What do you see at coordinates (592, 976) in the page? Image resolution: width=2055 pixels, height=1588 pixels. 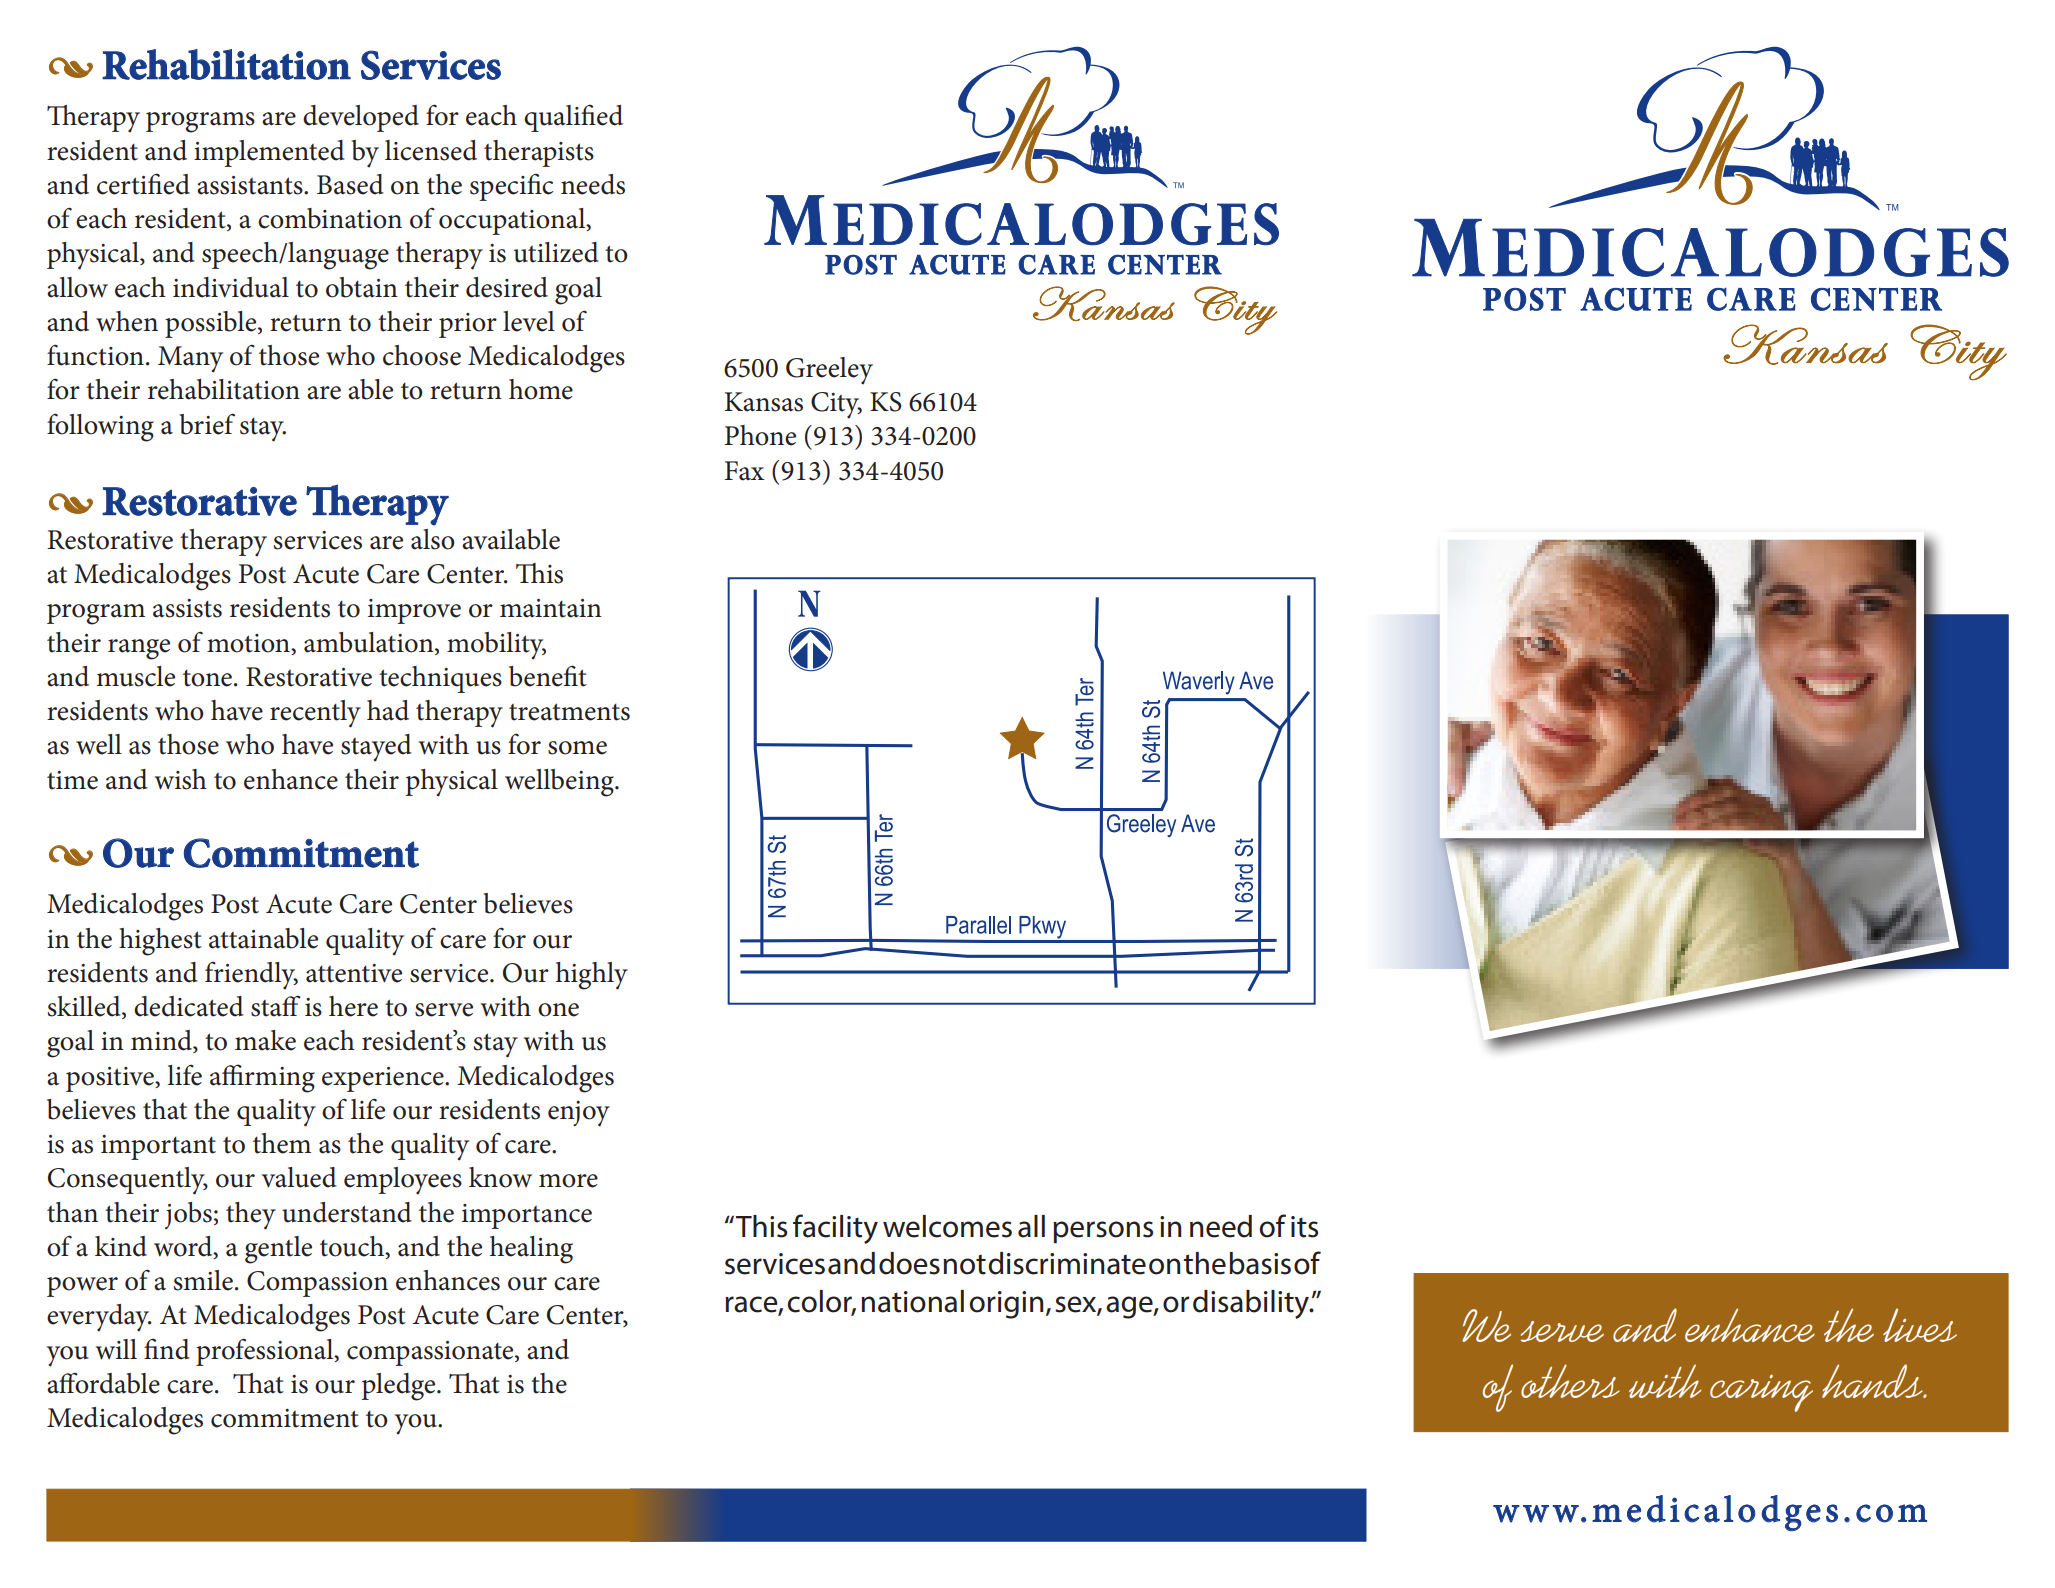 I see `highly` at bounding box center [592, 976].
